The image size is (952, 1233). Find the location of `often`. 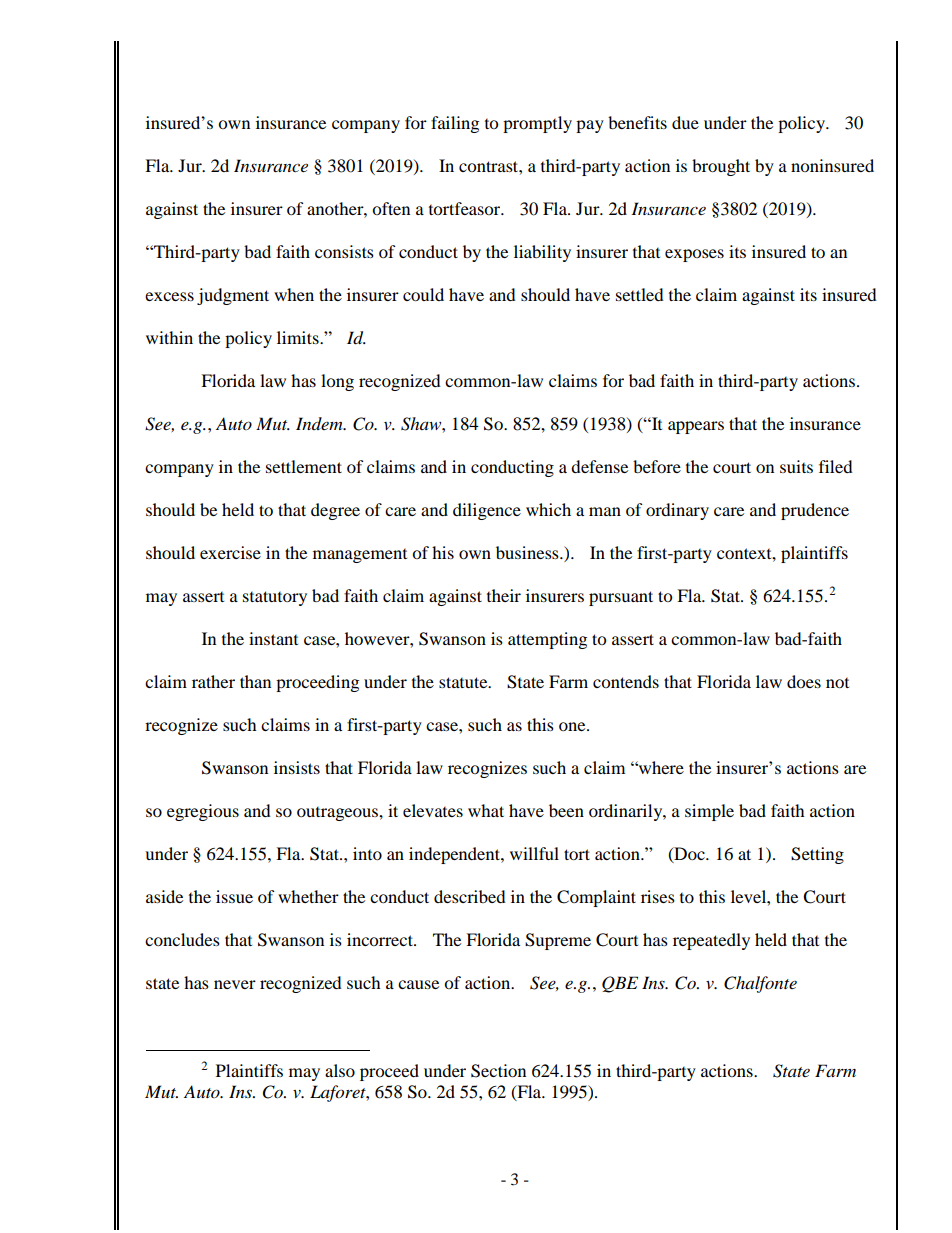

often is located at coordinates (391, 208).
